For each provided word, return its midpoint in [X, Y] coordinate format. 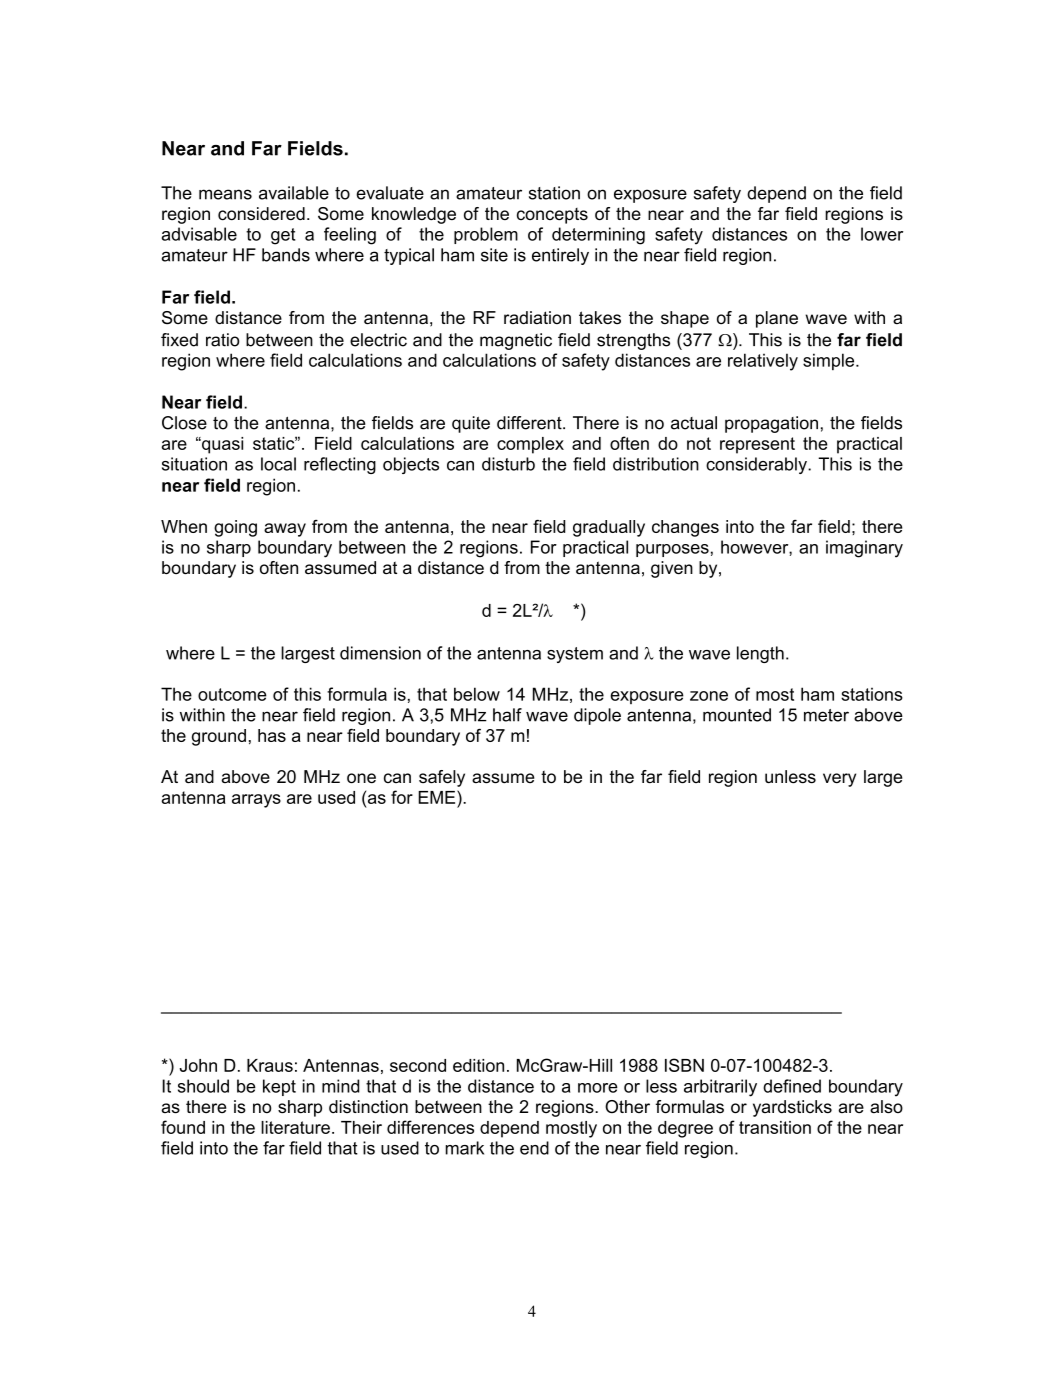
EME [438, 797]
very [839, 780]
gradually [609, 528]
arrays [256, 801]
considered [261, 213]
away [285, 530]
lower [882, 234]
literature [295, 1127]
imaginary [864, 549]
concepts [552, 216]
